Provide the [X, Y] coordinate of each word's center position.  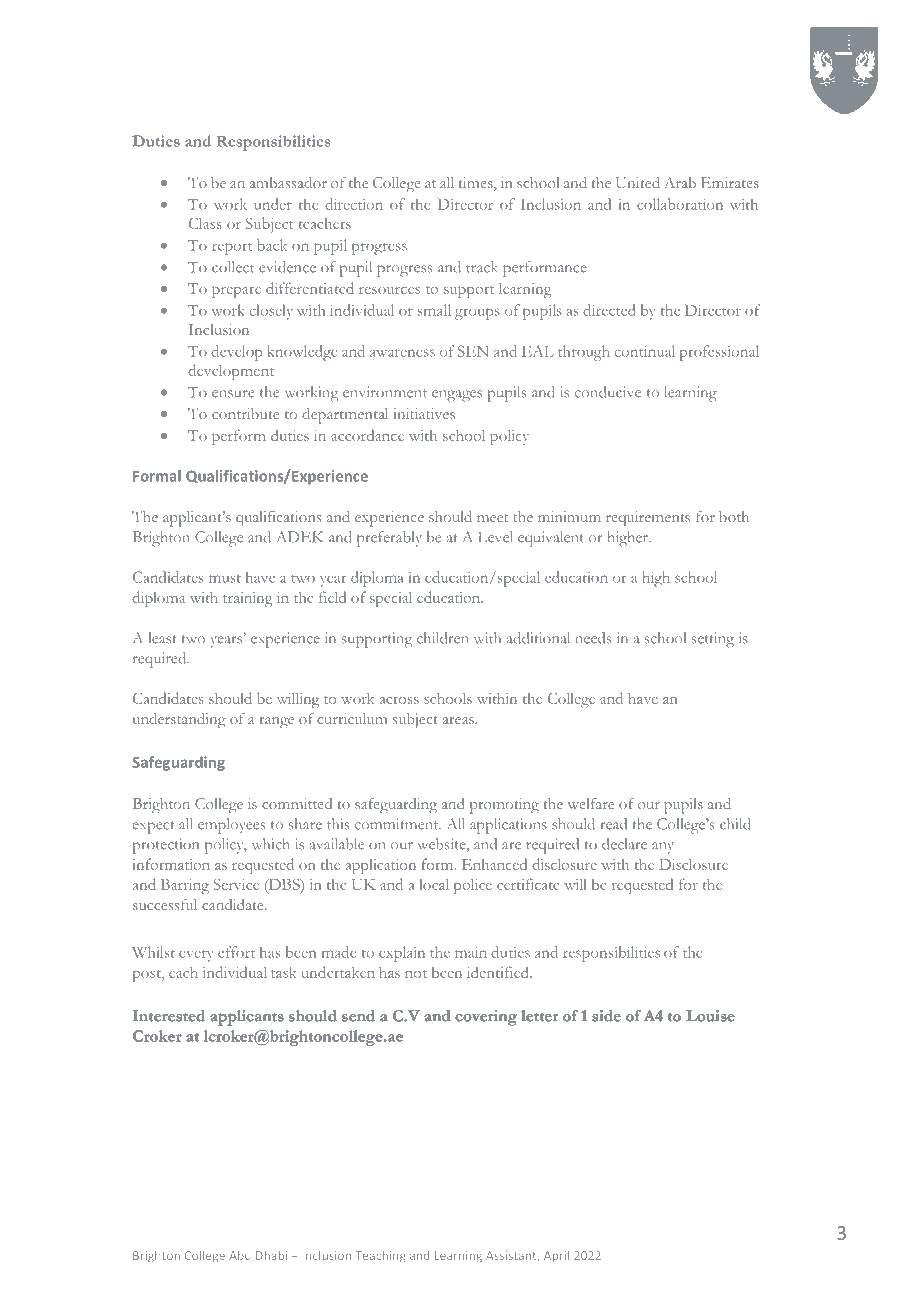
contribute [245, 413]
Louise [710, 1016]
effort [236, 952]
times [477, 184]
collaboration [680, 204]
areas [459, 720]
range [276, 723]
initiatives [424, 413]
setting [713, 640]
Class [205, 223]
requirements [648, 519]
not [416, 974]
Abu [240, 1255]
